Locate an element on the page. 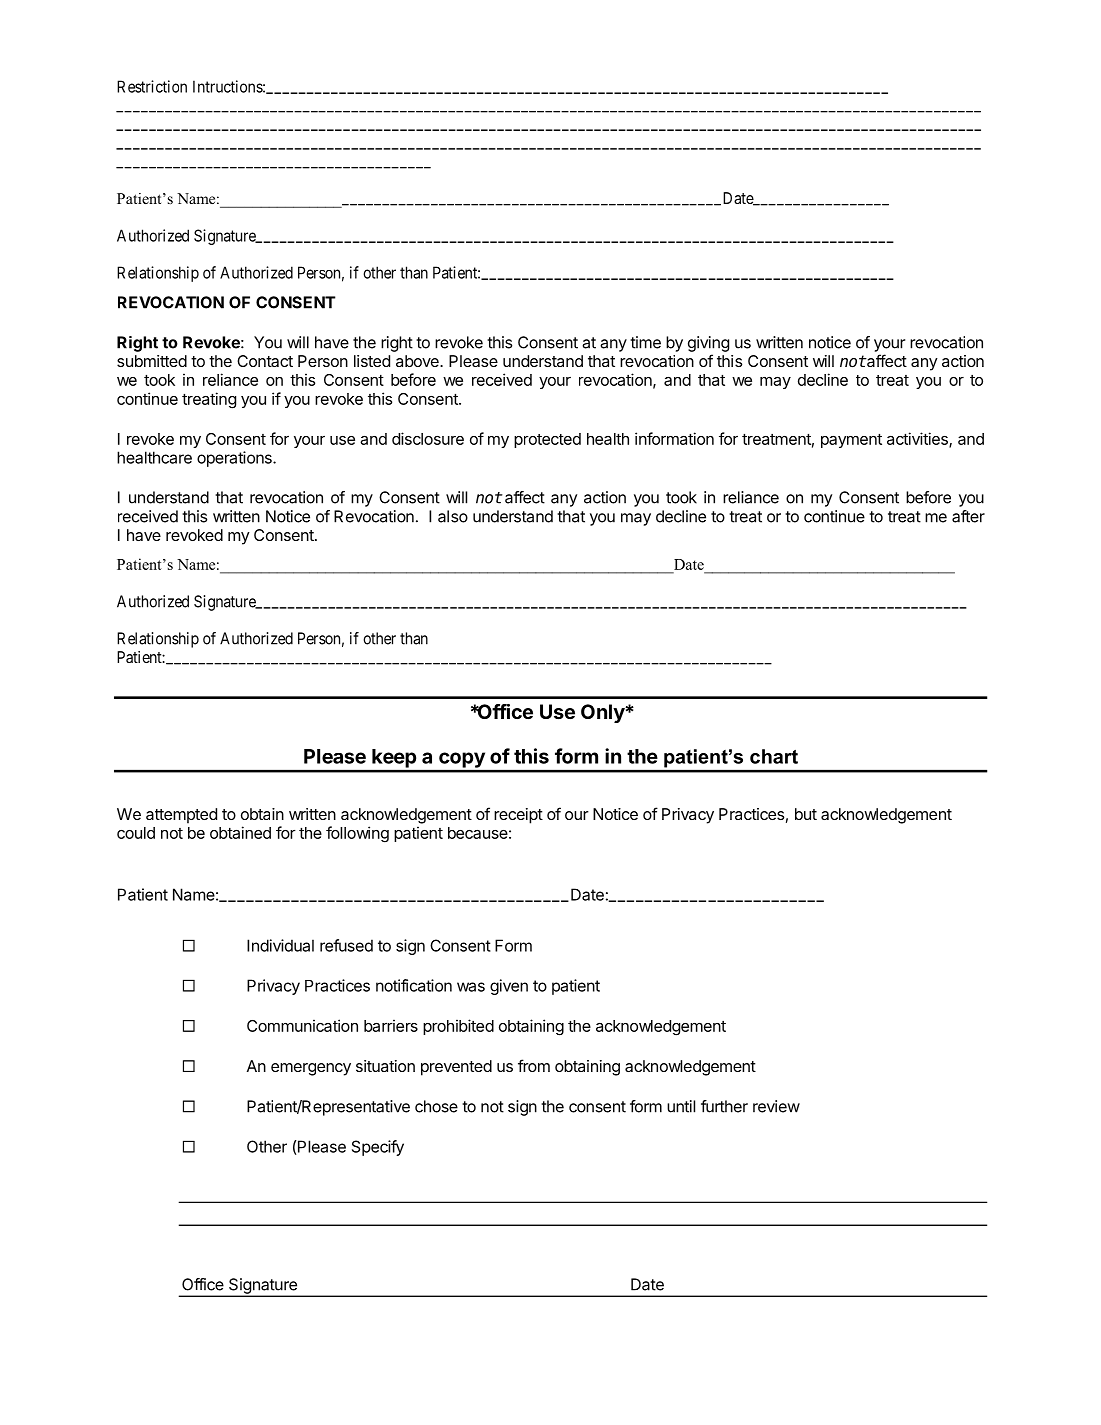 The image size is (1101, 1425). after is located at coordinates (968, 516).
